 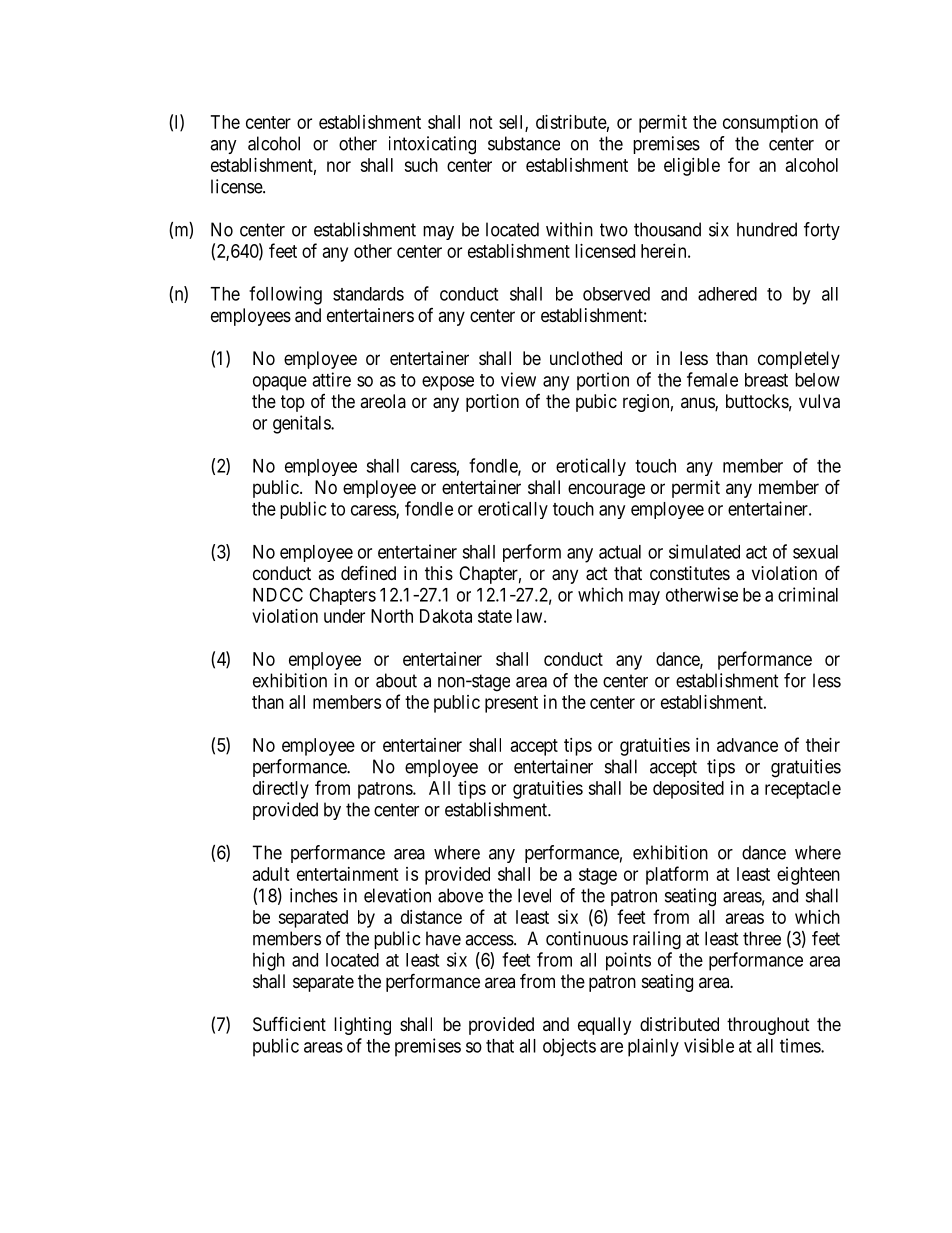 I want to click on such, so click(x=421, y=165).
